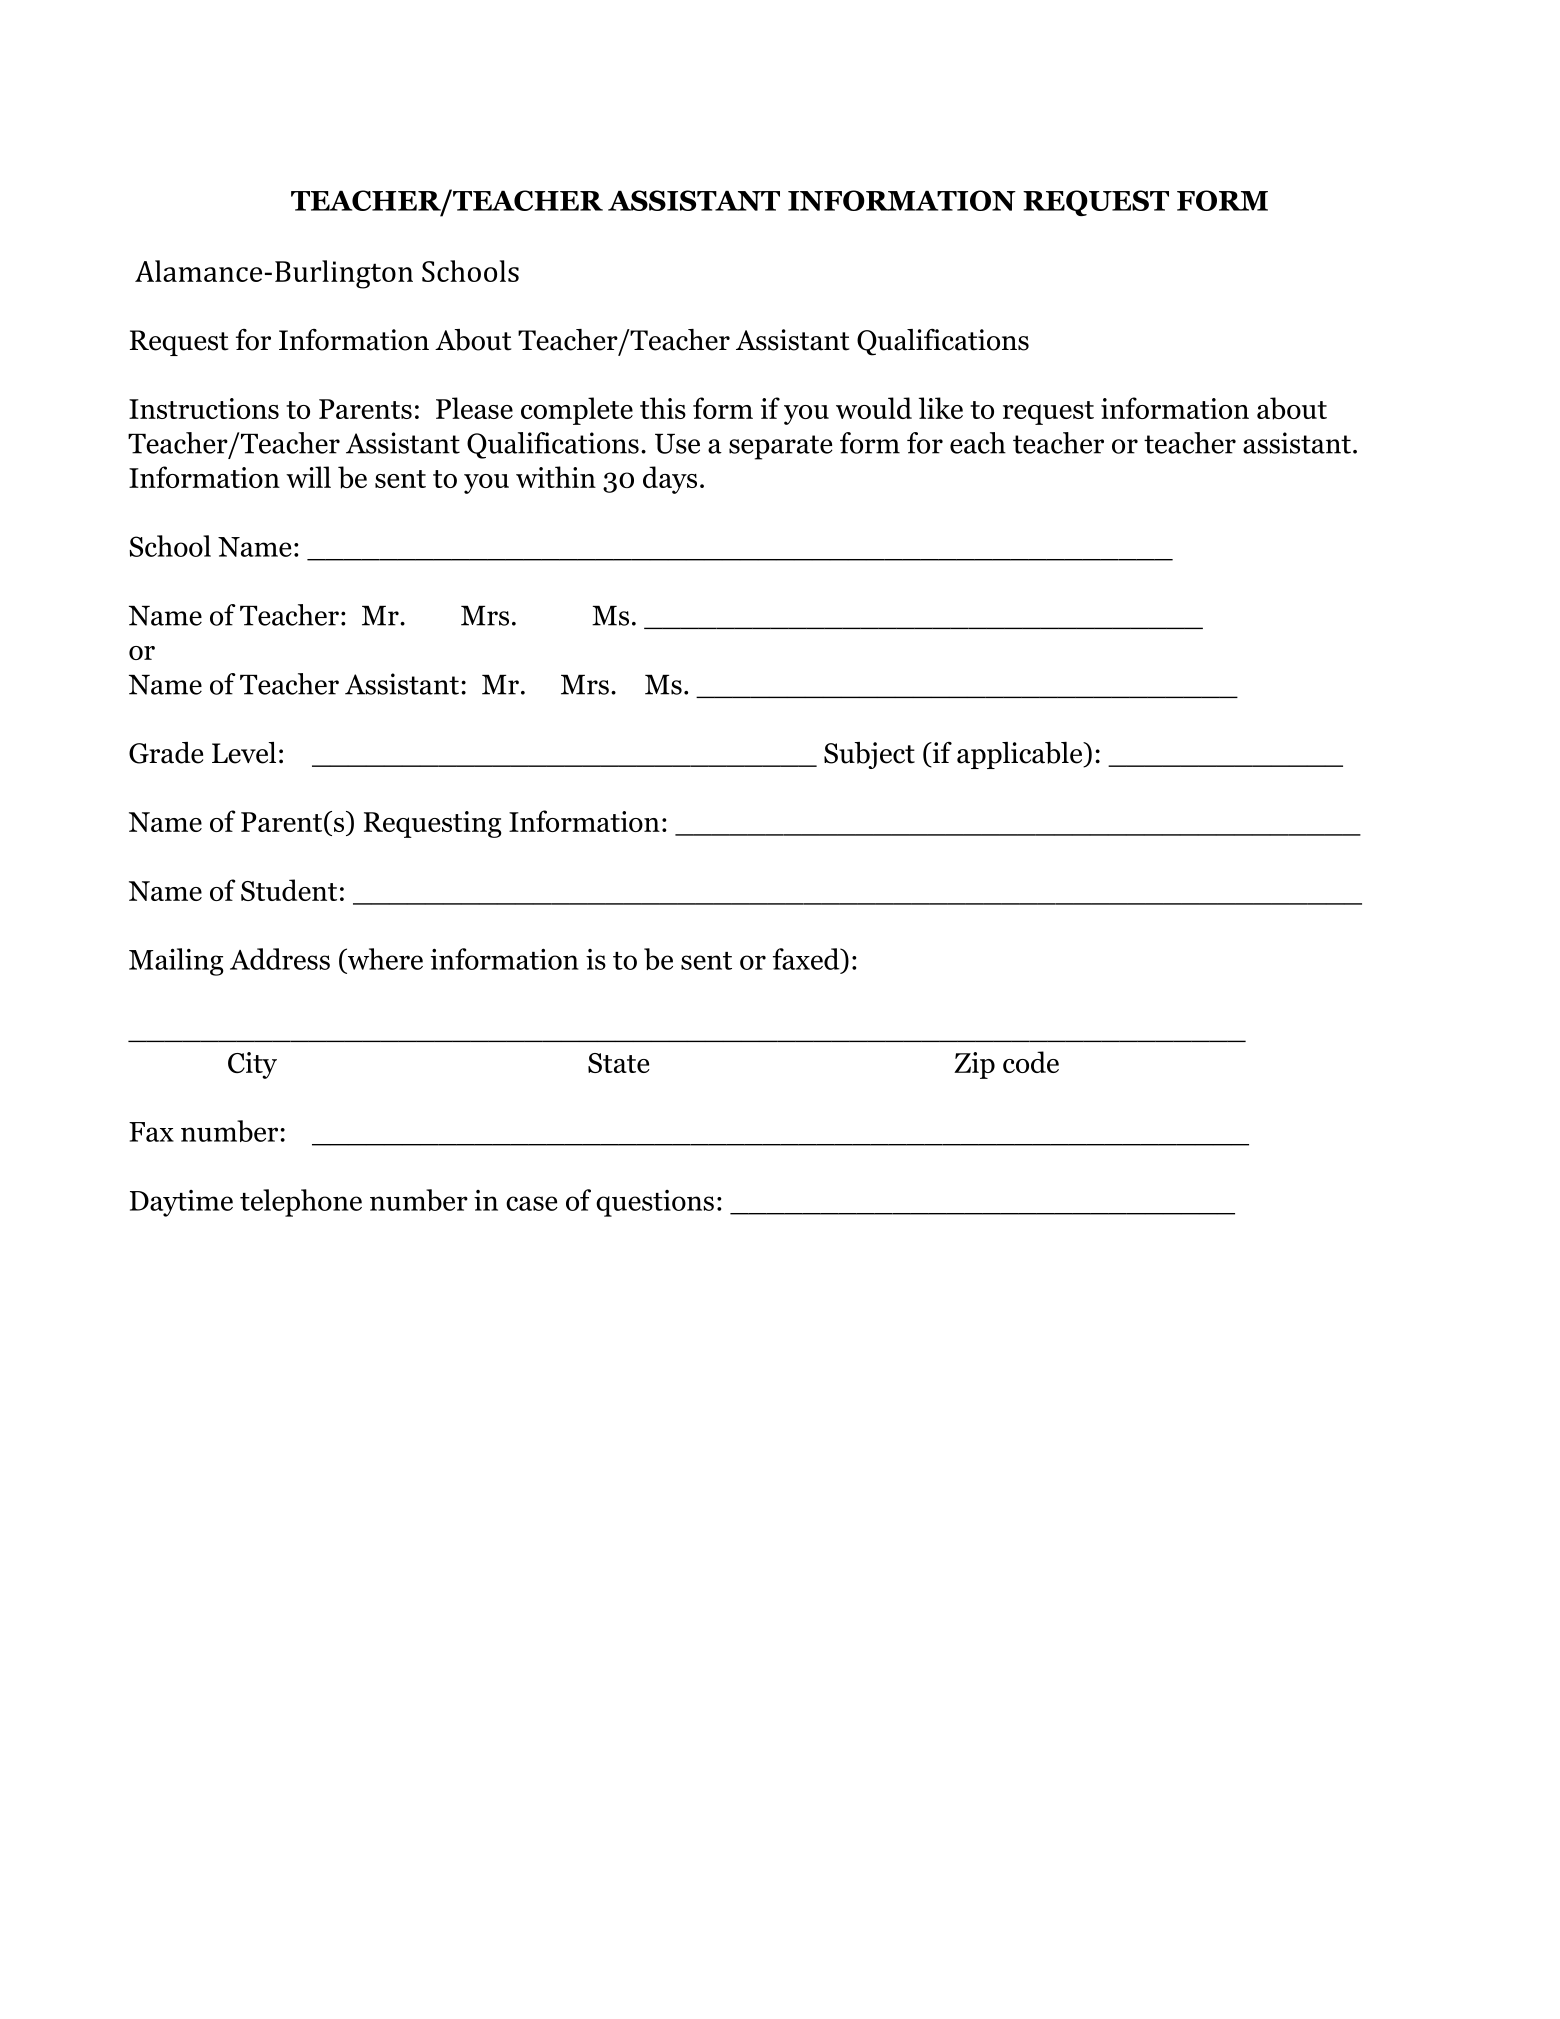 The image size is (1560, 2019). Describe the element at coordinates (577, 411) in the document. I see `complete` at that location.
